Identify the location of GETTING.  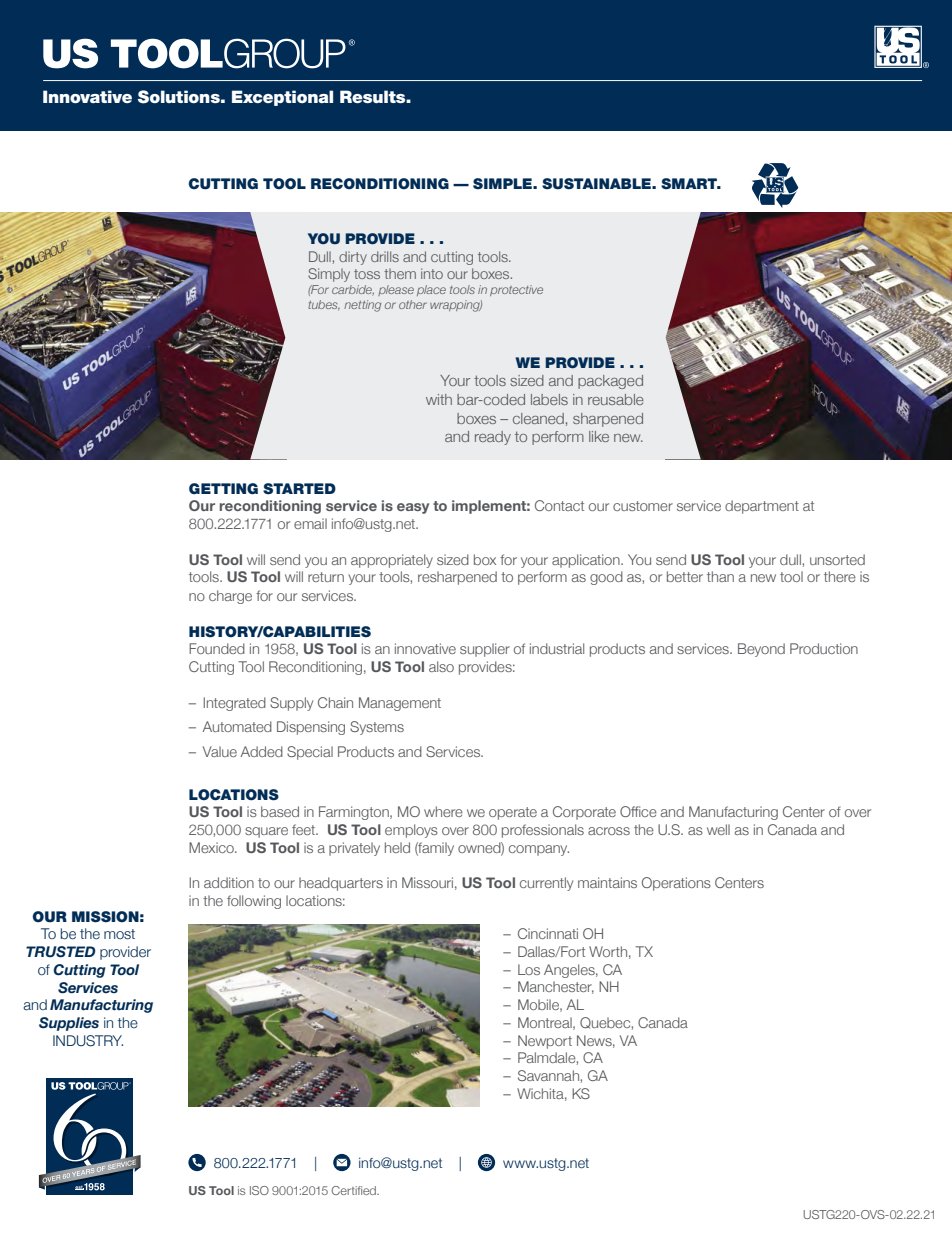
(223, 489).
